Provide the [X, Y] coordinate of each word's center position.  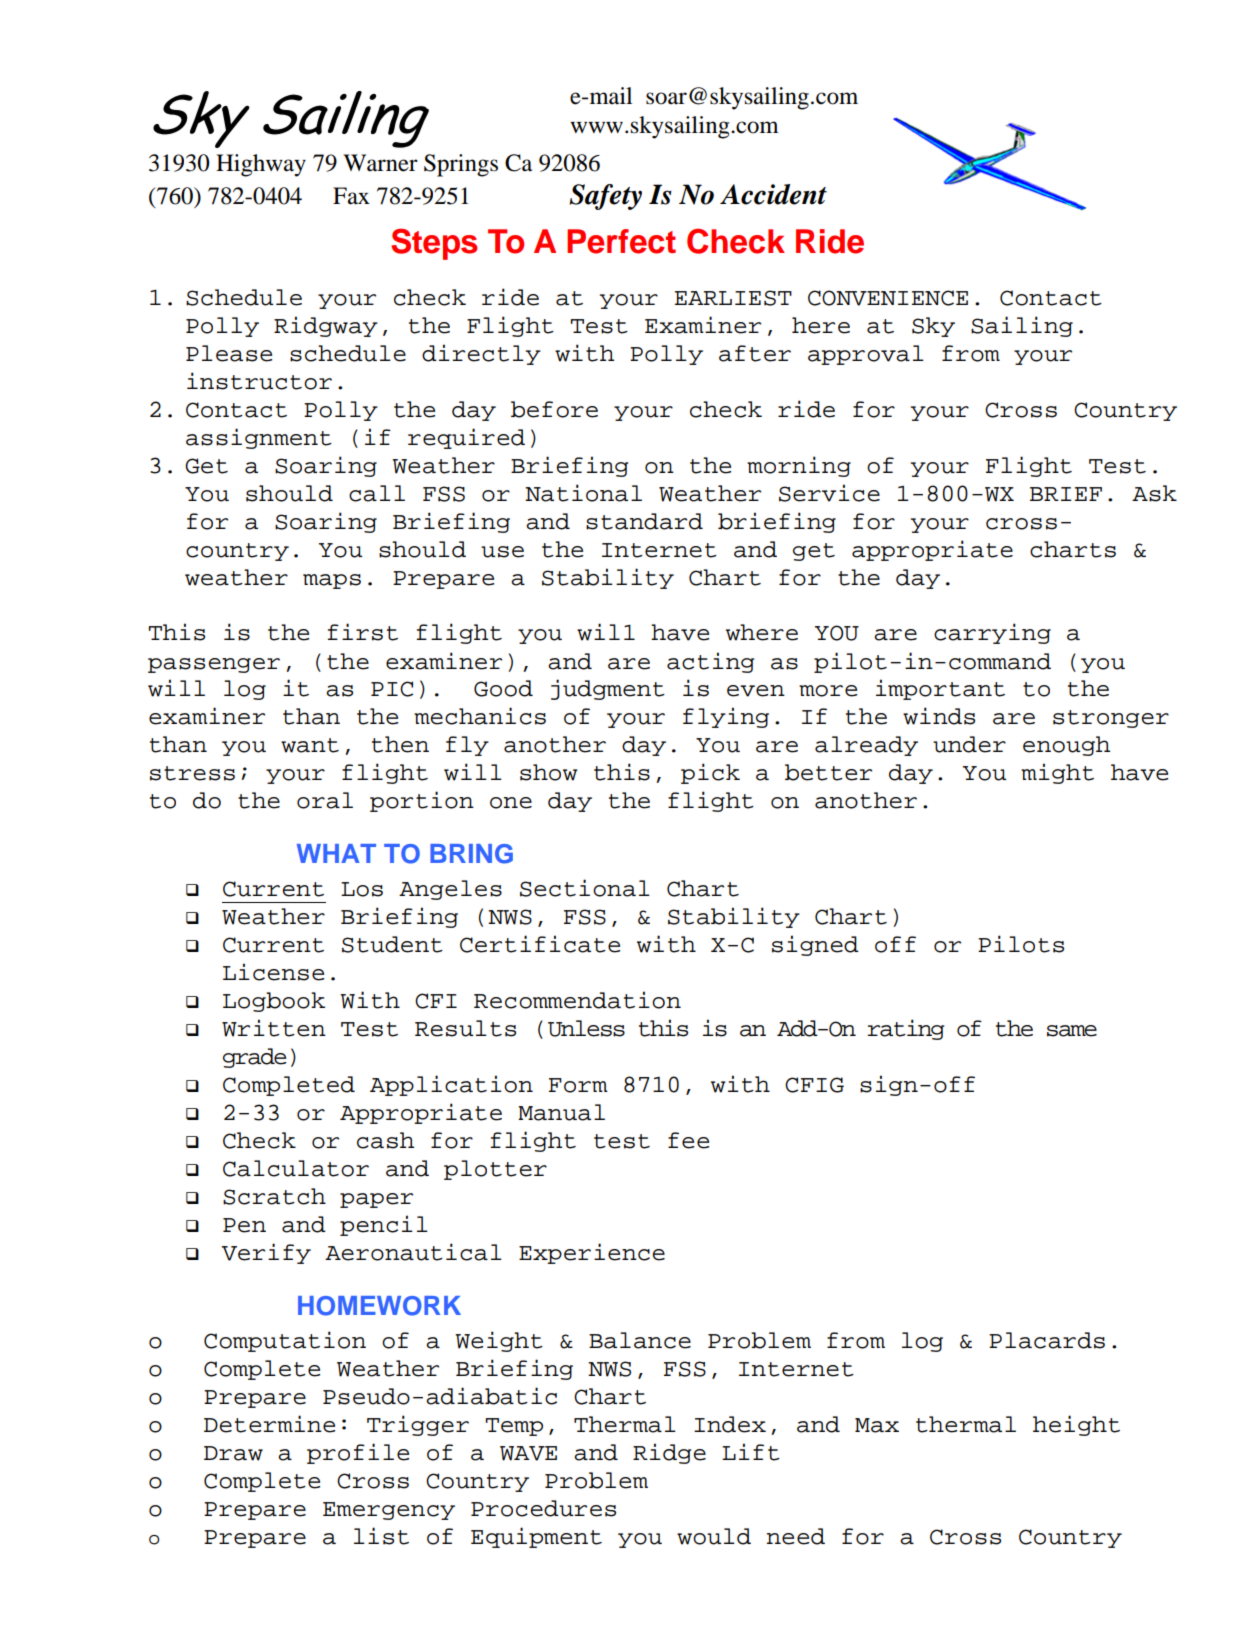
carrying [992, 633]
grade [254, 1058]
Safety [605, 197]
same [1072, 1031]
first [362, 632]
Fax [351, 196]
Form [578, 1085]
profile [358, 1453]
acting [710, 662]
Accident [773, 194]
